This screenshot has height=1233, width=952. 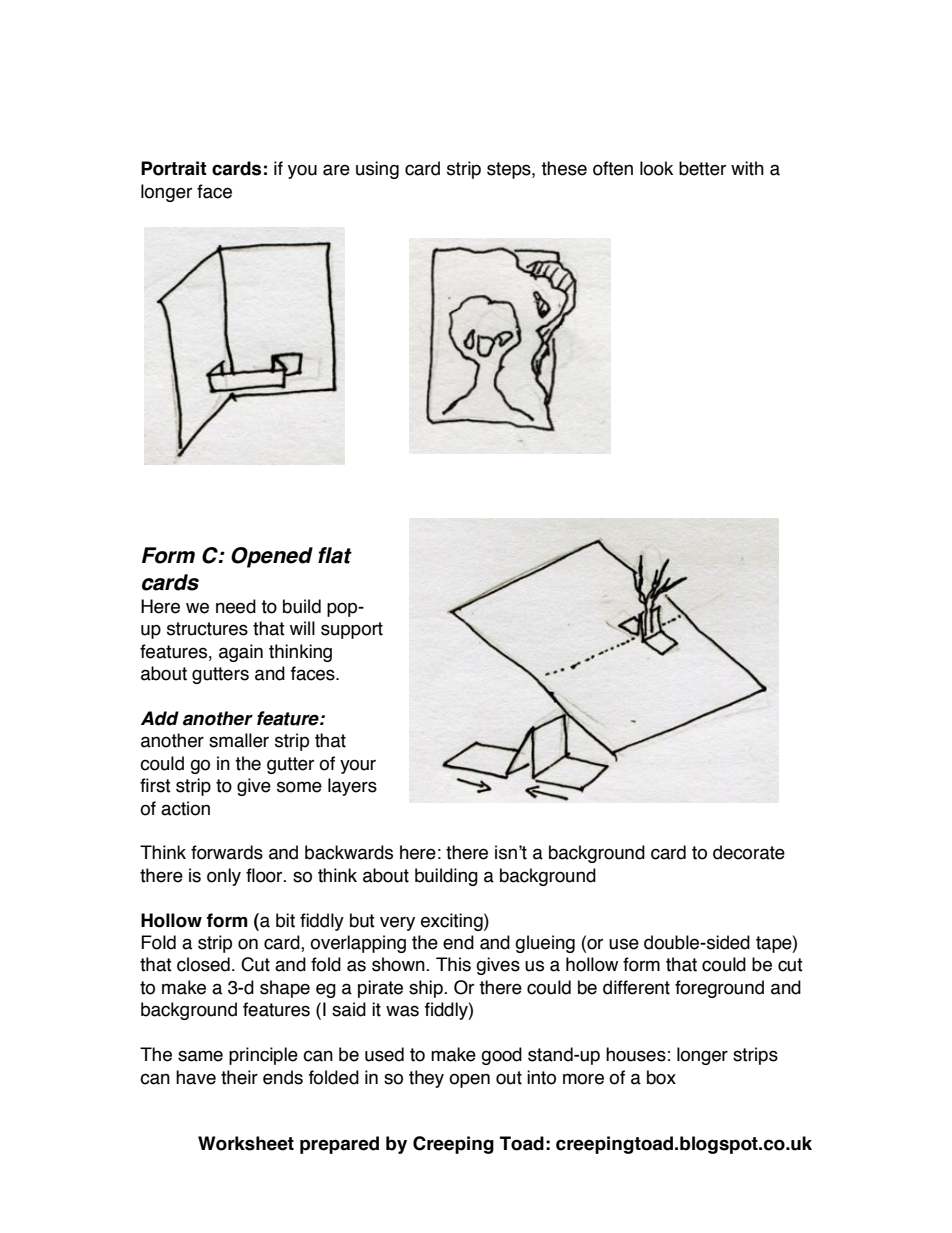 I want to click on steps, so click(x=510, y=170).
